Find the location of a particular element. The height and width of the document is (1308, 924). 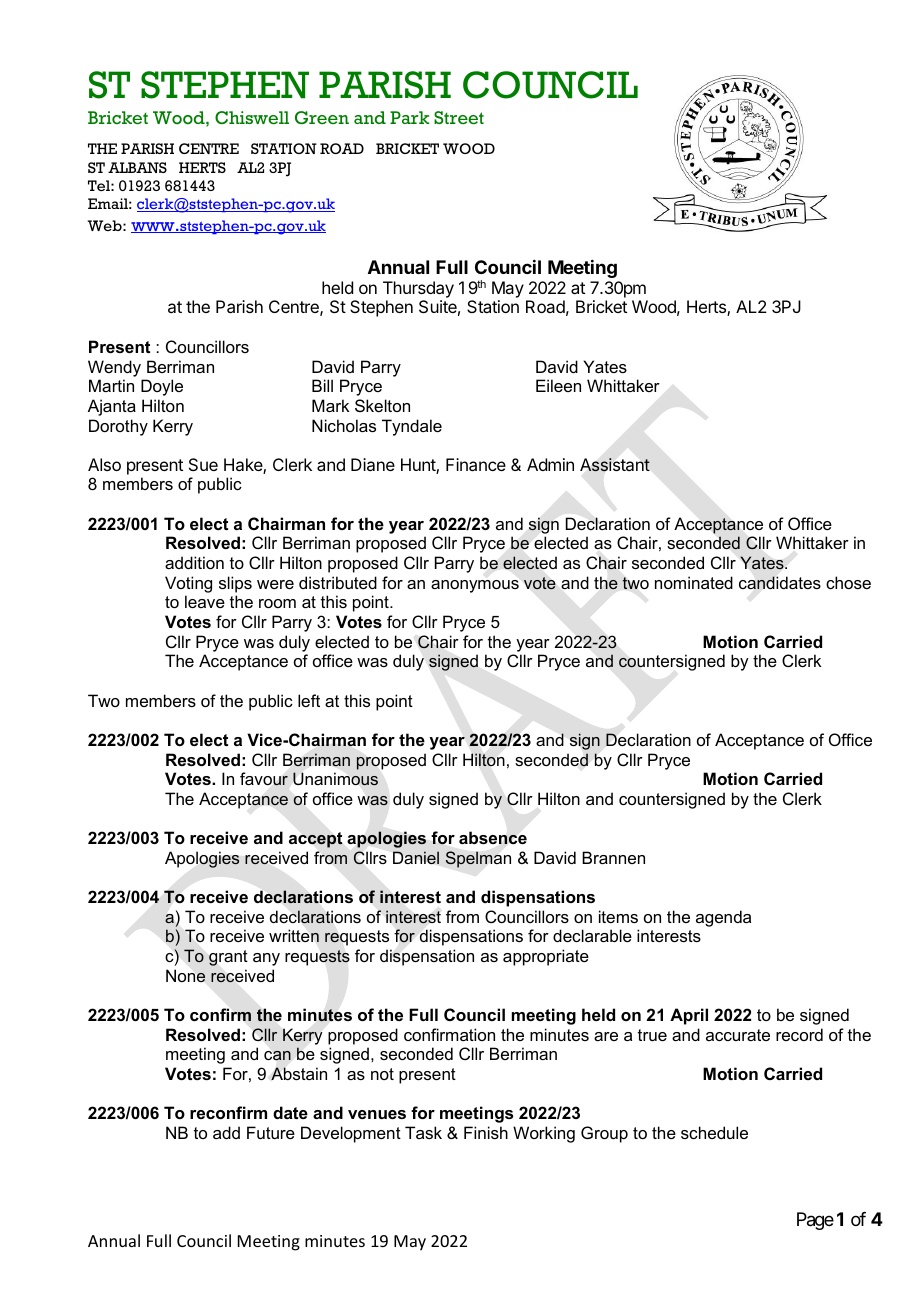

Page is located at coordinates (815, 1221).
